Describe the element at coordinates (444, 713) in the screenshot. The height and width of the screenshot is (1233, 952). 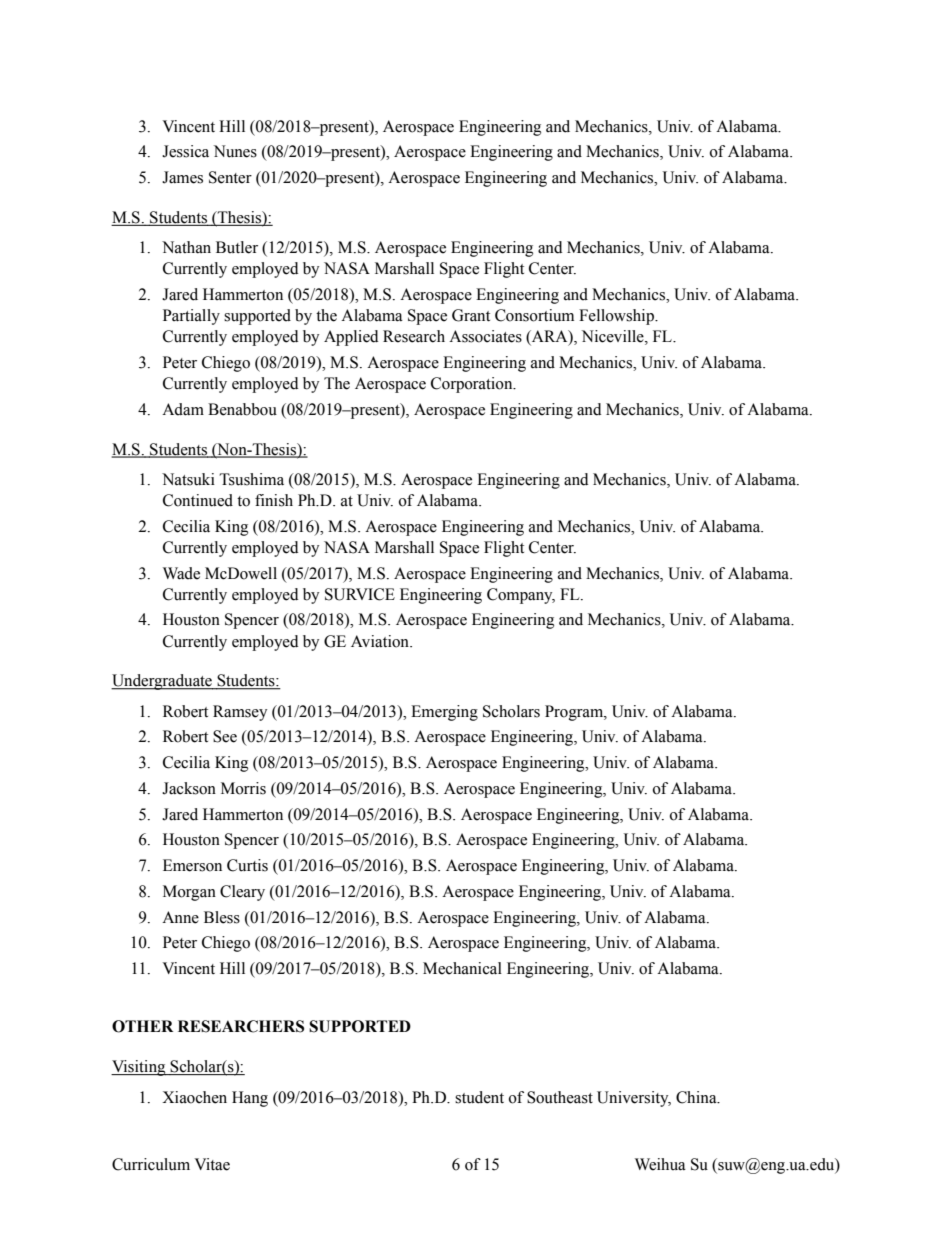
I see `Emerging` at that location.
